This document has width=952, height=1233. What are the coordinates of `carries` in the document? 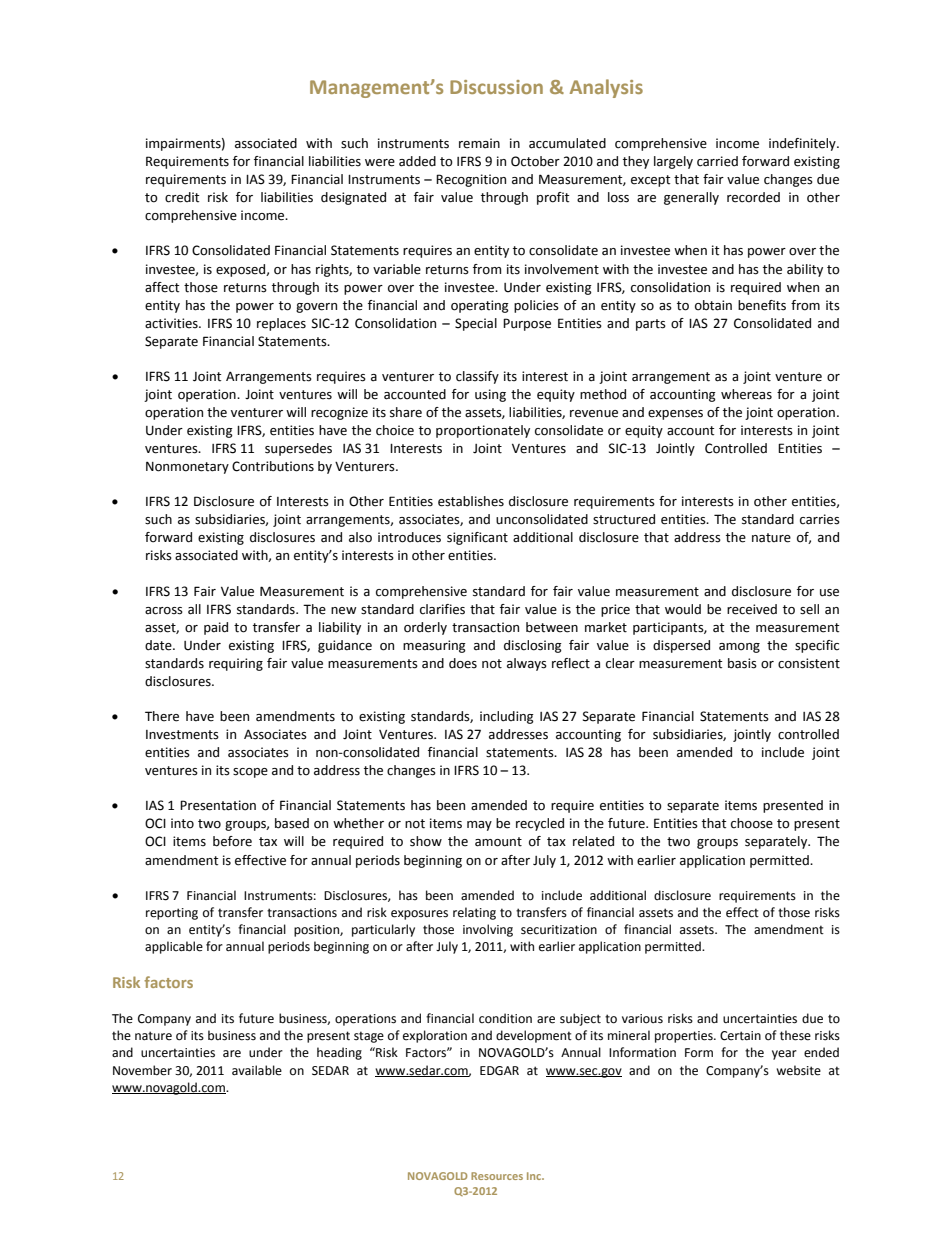 It's located at (820, 519).
